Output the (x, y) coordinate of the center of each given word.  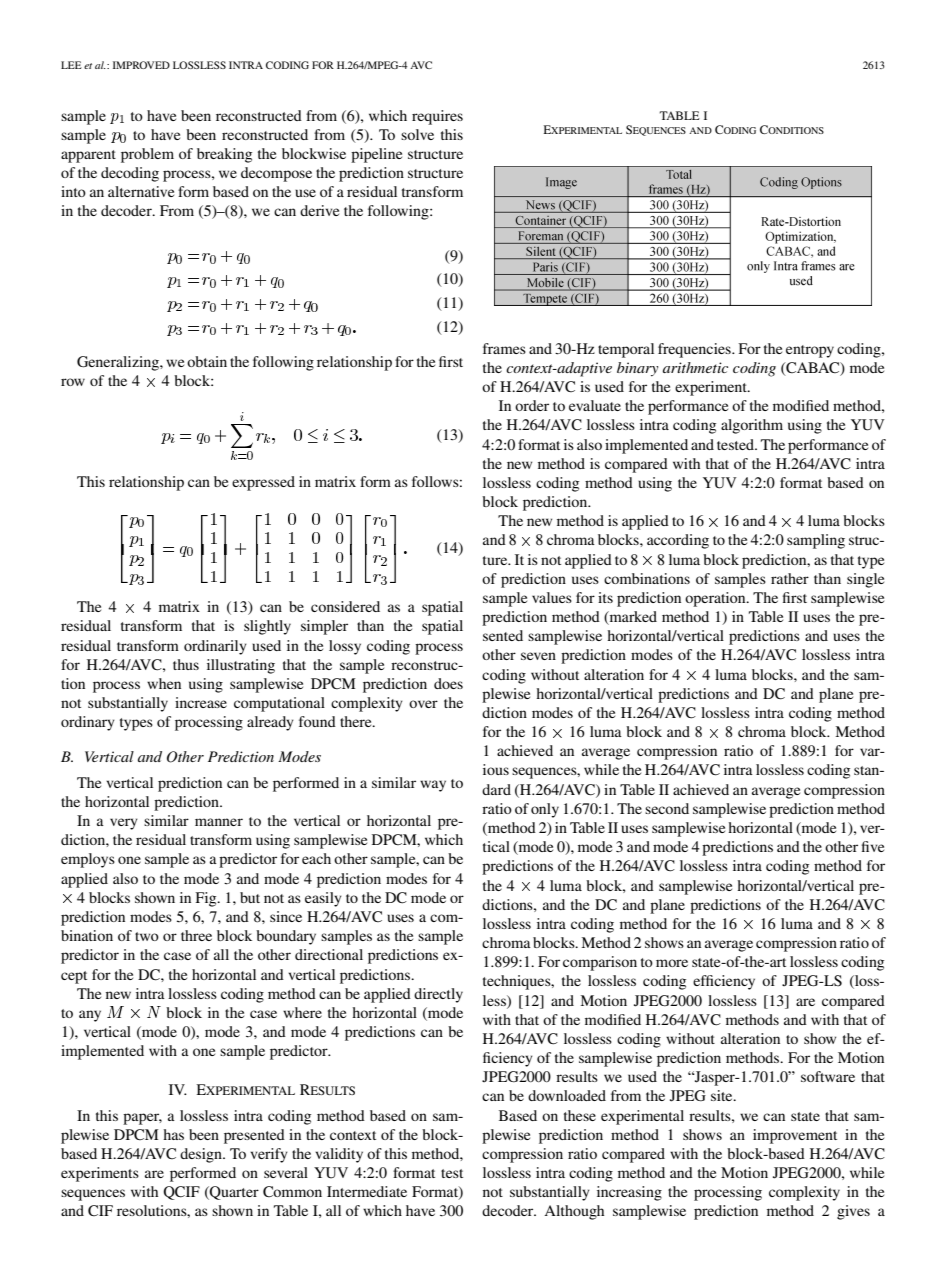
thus (186, 664)
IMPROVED (141, 65)
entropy (810, 351)
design (202, 1155)
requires (437, 117)
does (448, 683)
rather (790, 578)
